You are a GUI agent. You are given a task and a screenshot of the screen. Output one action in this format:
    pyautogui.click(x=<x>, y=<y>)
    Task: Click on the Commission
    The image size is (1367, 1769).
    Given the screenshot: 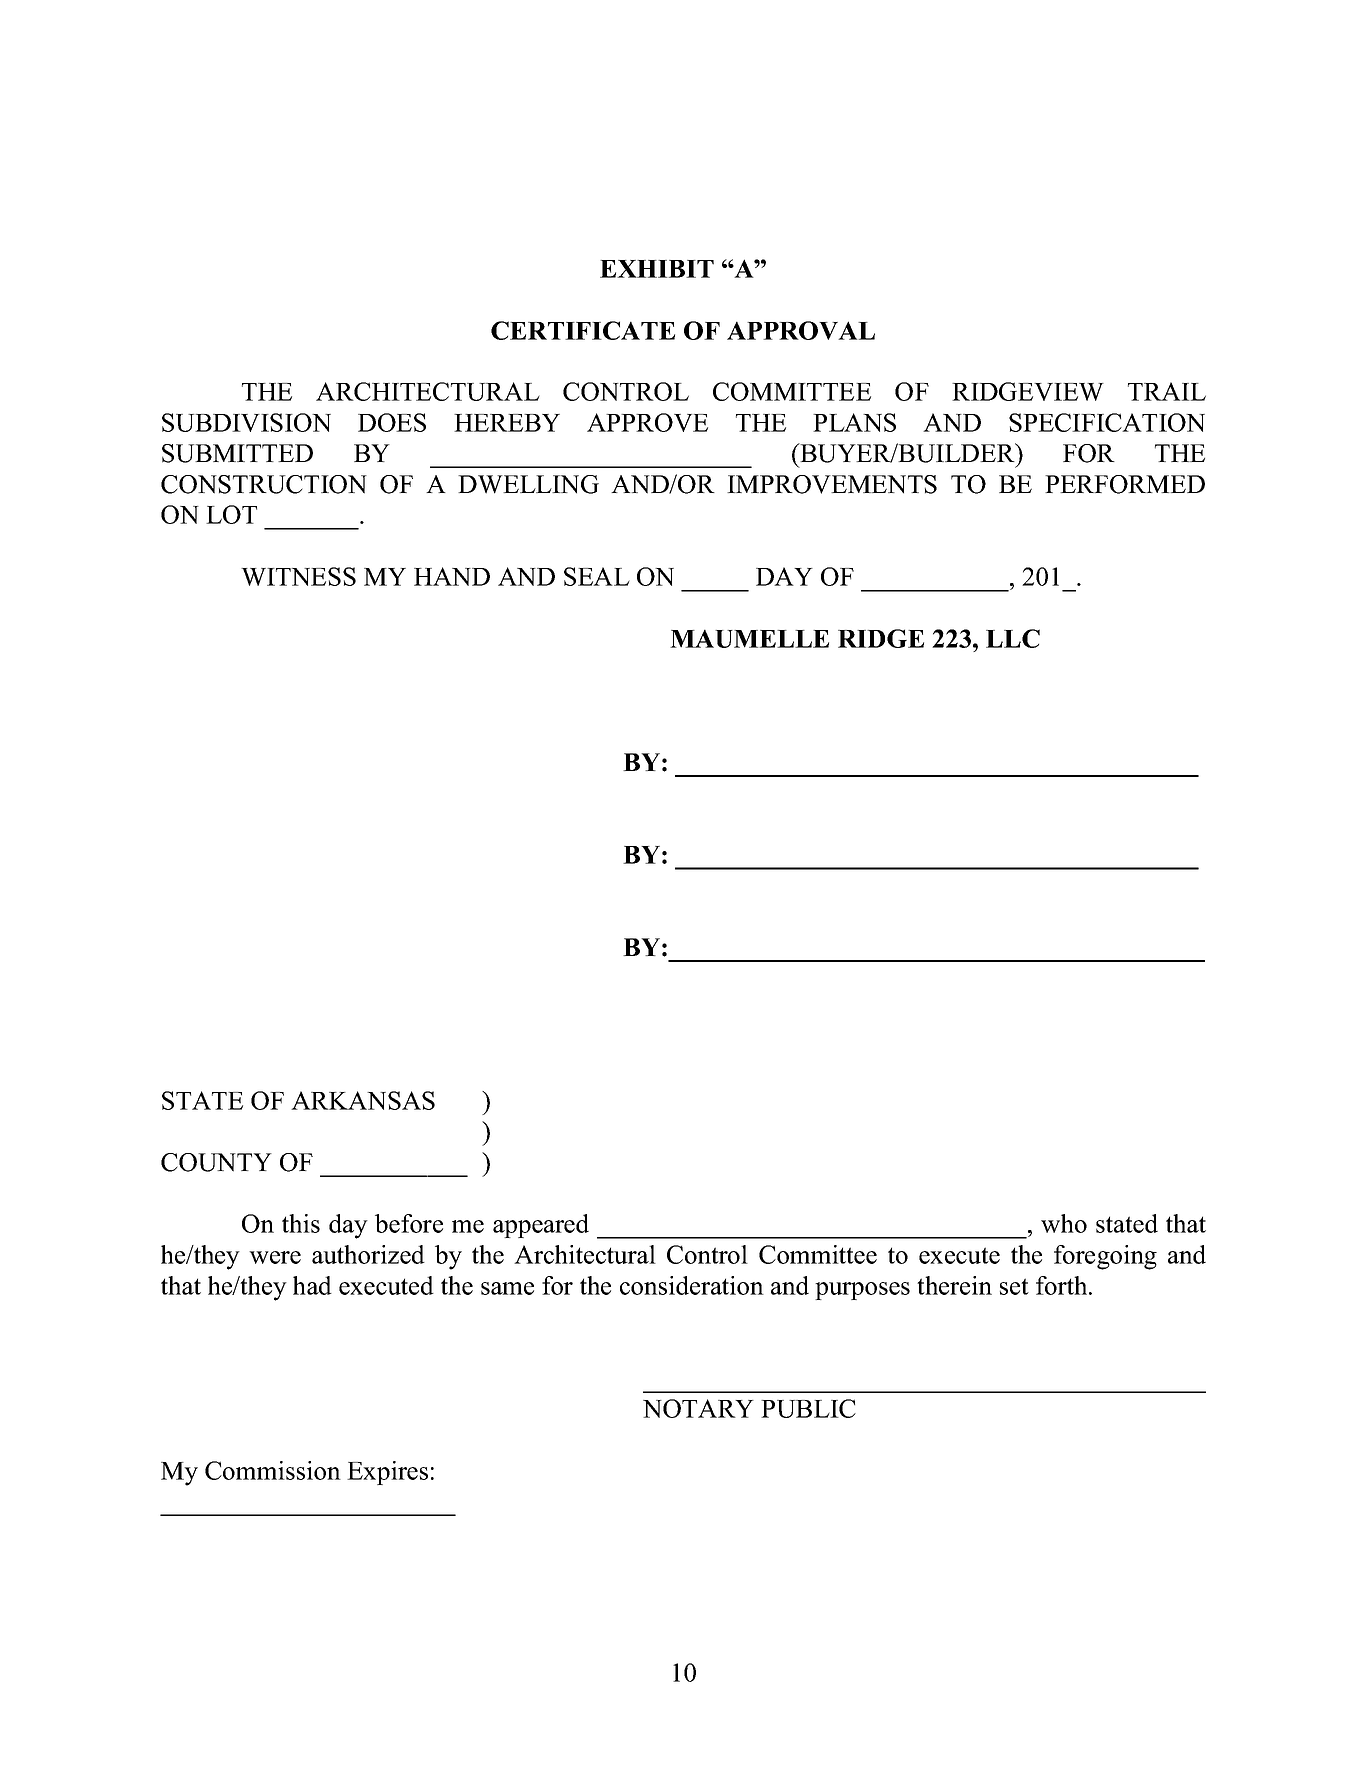 What is the action you would take?
    pyautogui.click(x=273, y=1470)
